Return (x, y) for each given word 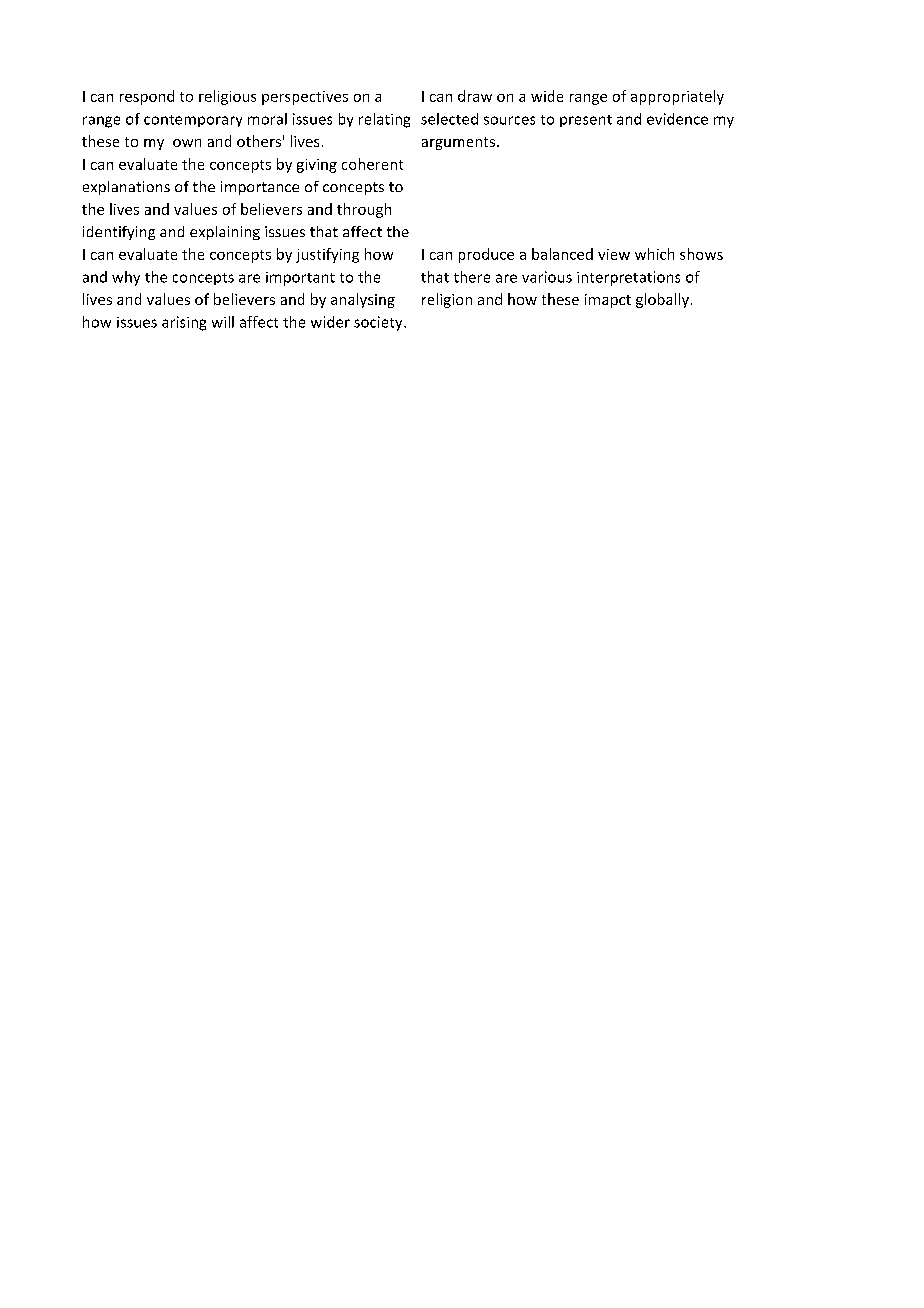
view (614, 254)
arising (184, 323)
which (654, 254)
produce (486, 255)
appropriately (677, 97)
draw (475, 96)
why (126, 278)
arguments (458, 143)
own (187, 143)
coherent (372, 164)
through (364, 210)
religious (227, 97)
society (379, 323)
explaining (225, 233)
